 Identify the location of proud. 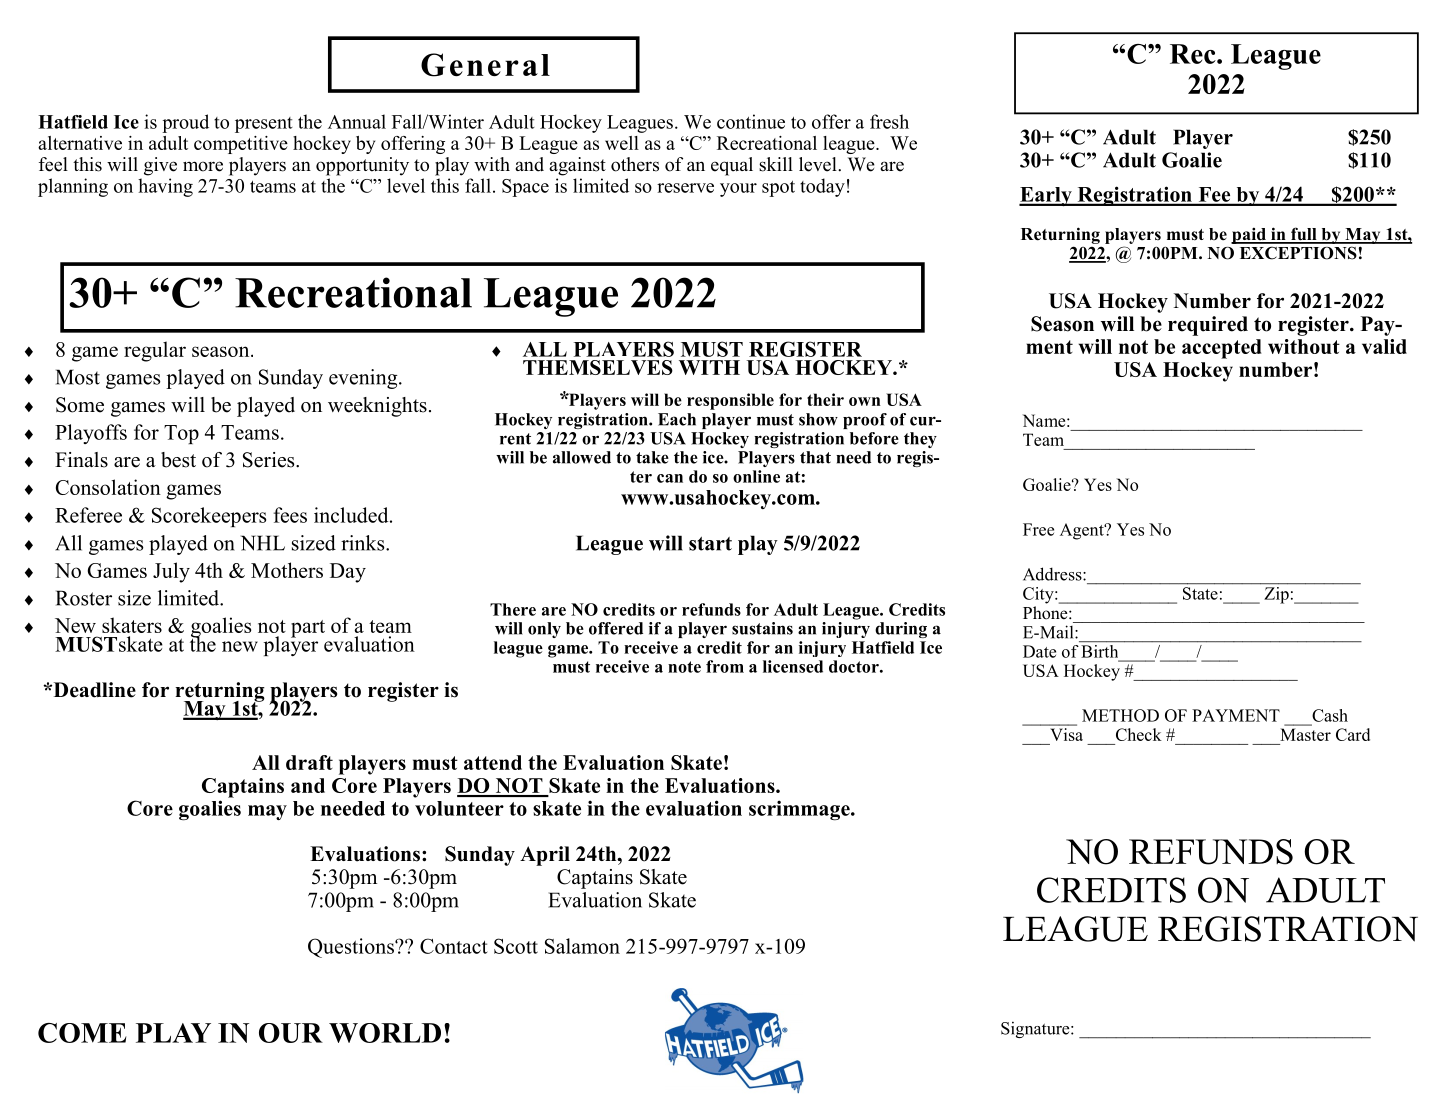
(185, 123).
